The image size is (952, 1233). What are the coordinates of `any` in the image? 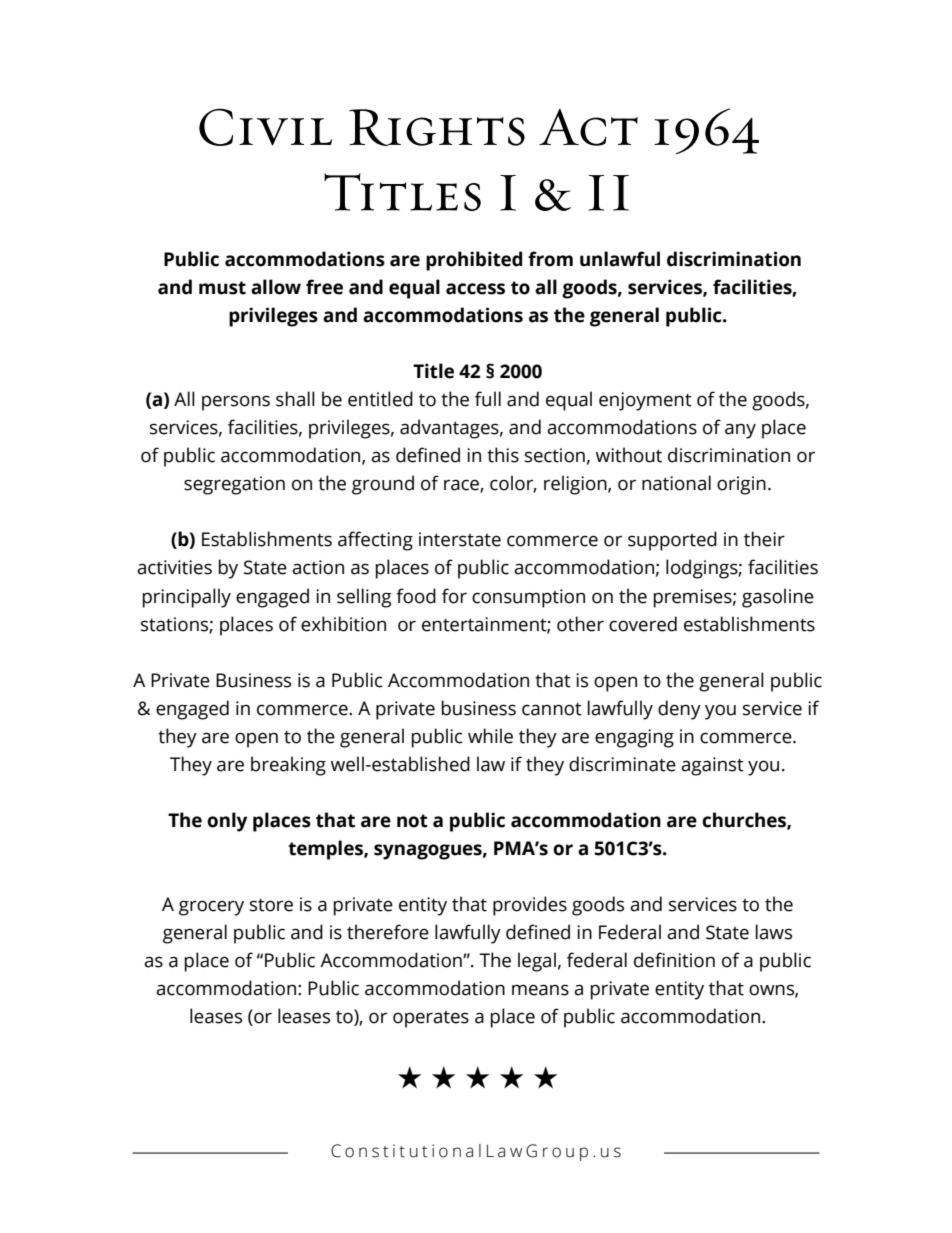 It's located at (740, 431).
